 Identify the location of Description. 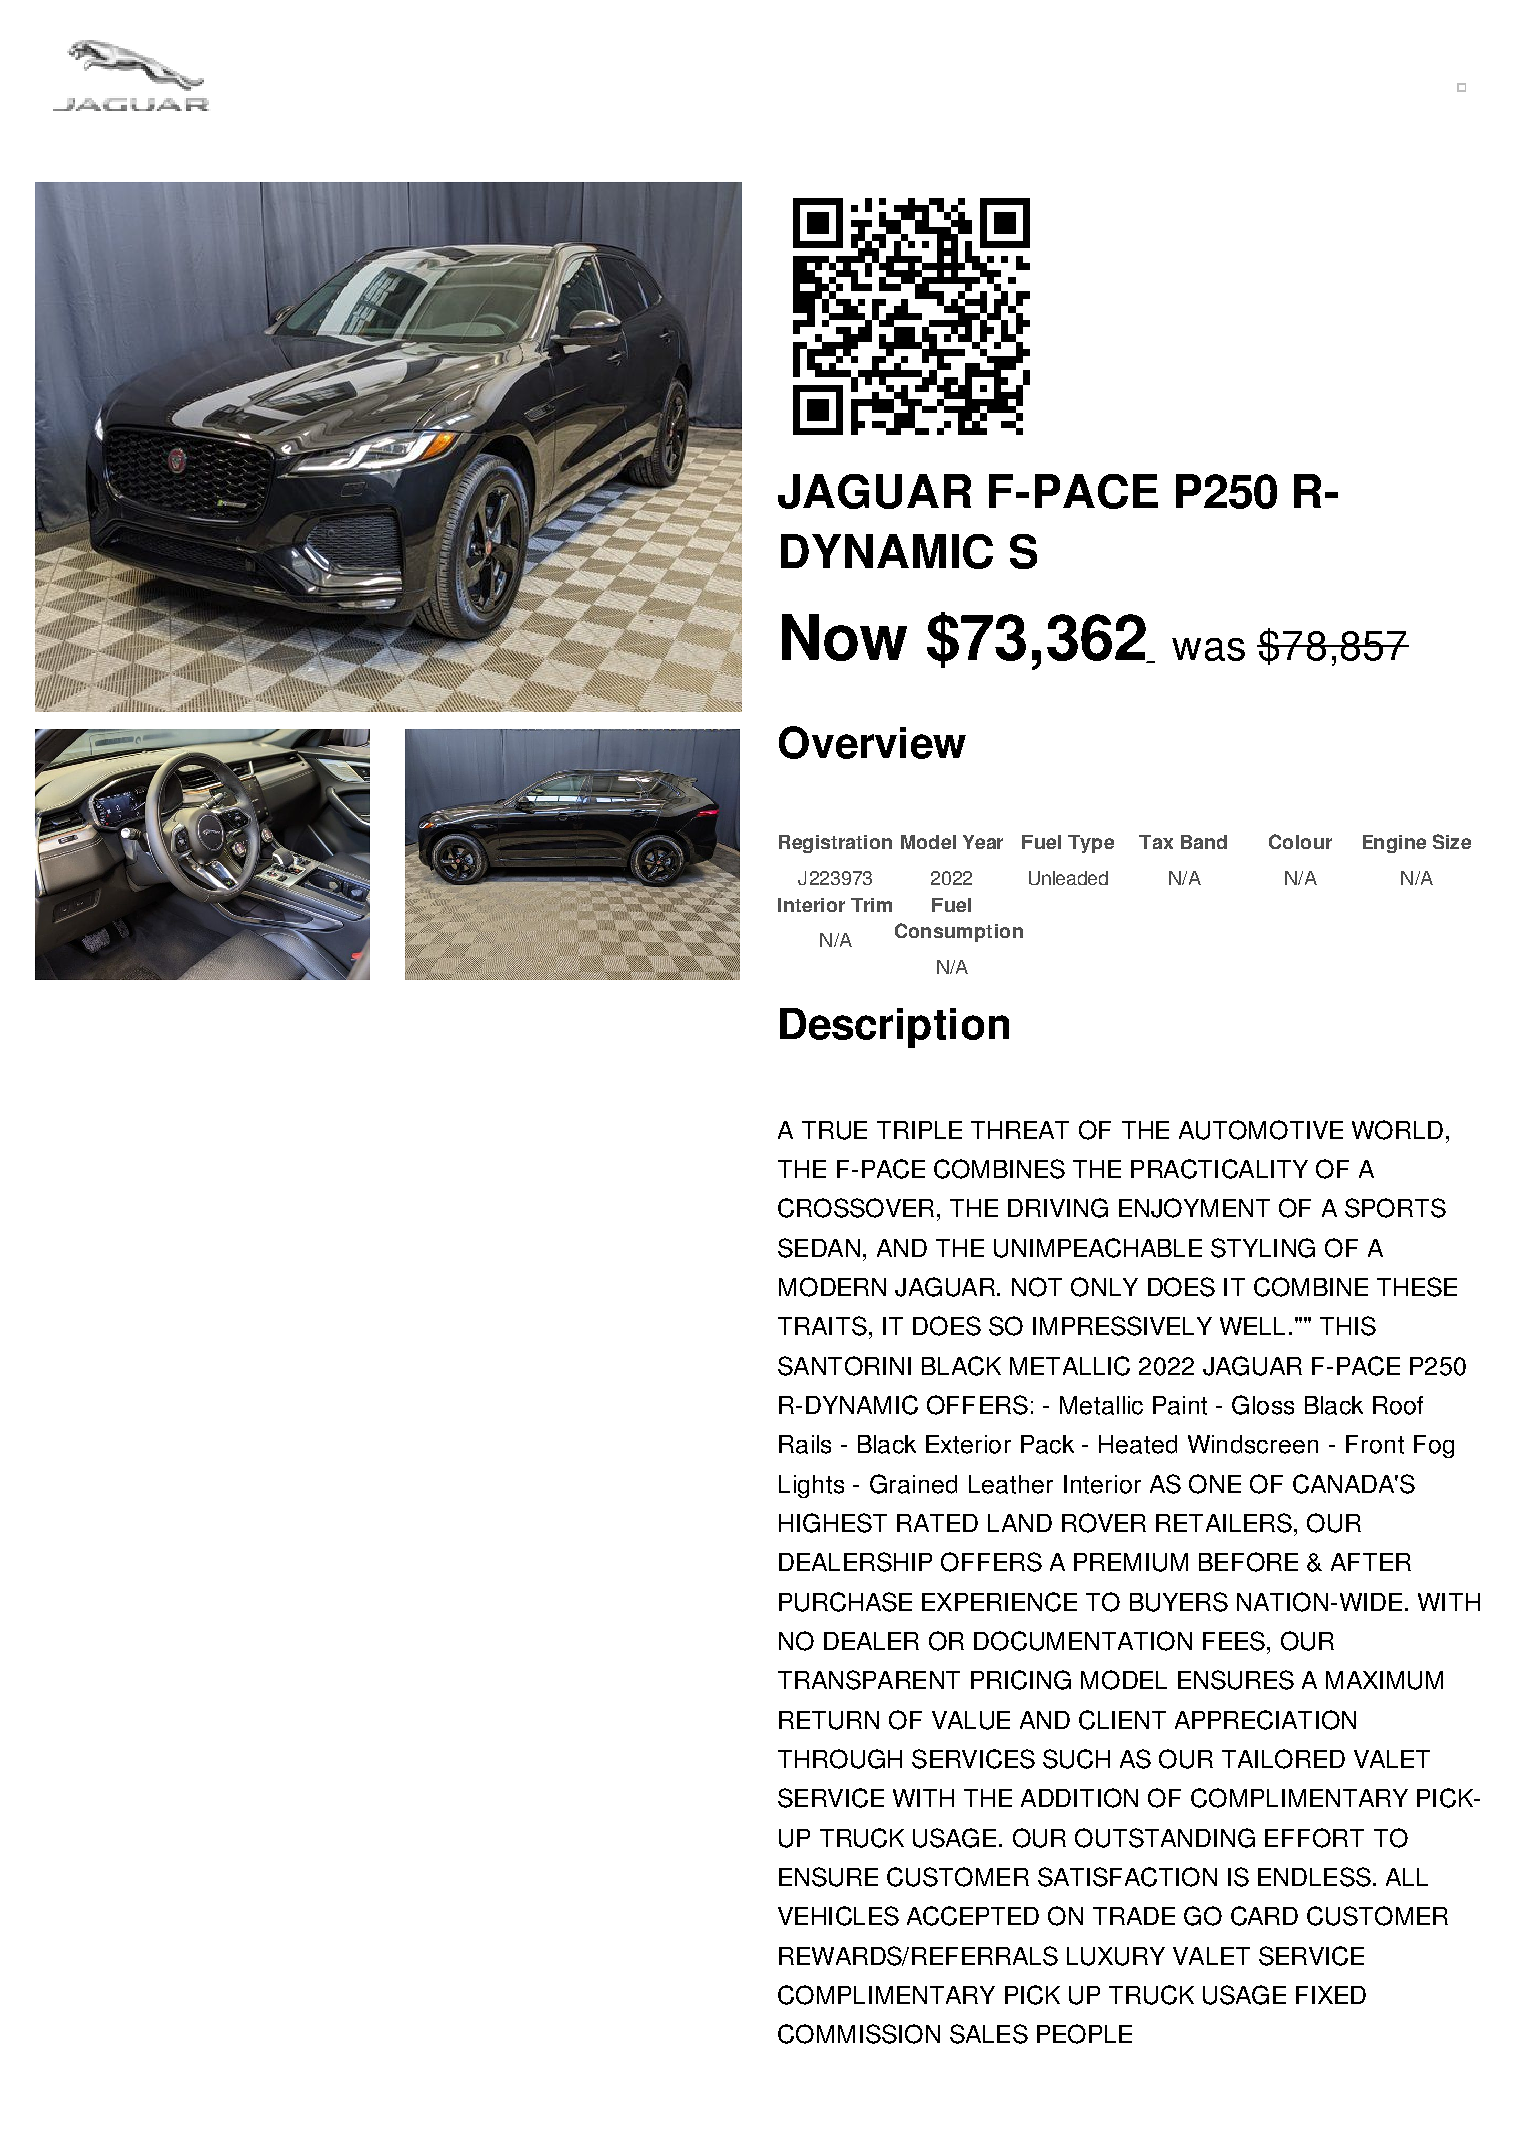
(894, 1028).
